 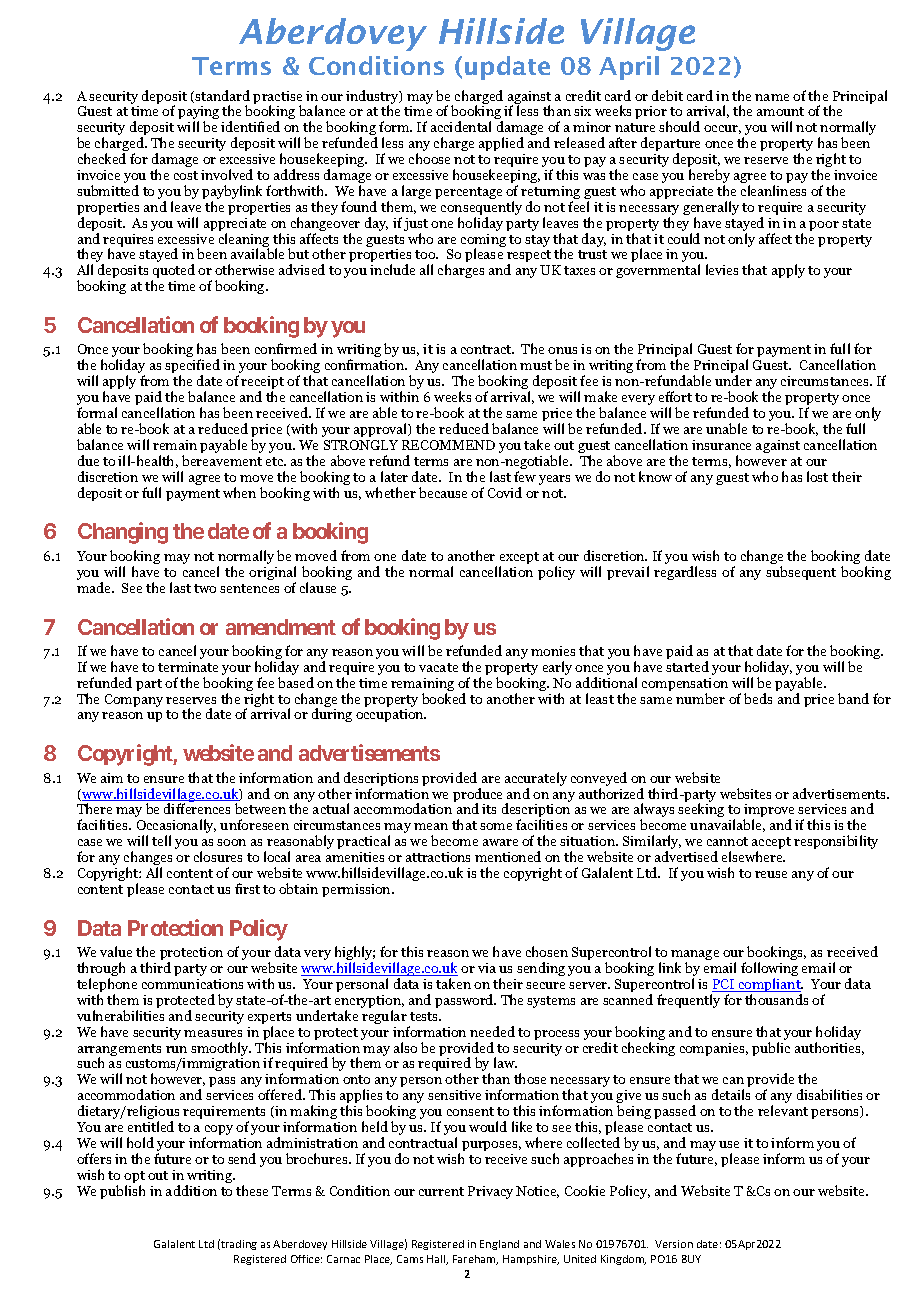 I want to click on following, so click(x=769, y=970).
